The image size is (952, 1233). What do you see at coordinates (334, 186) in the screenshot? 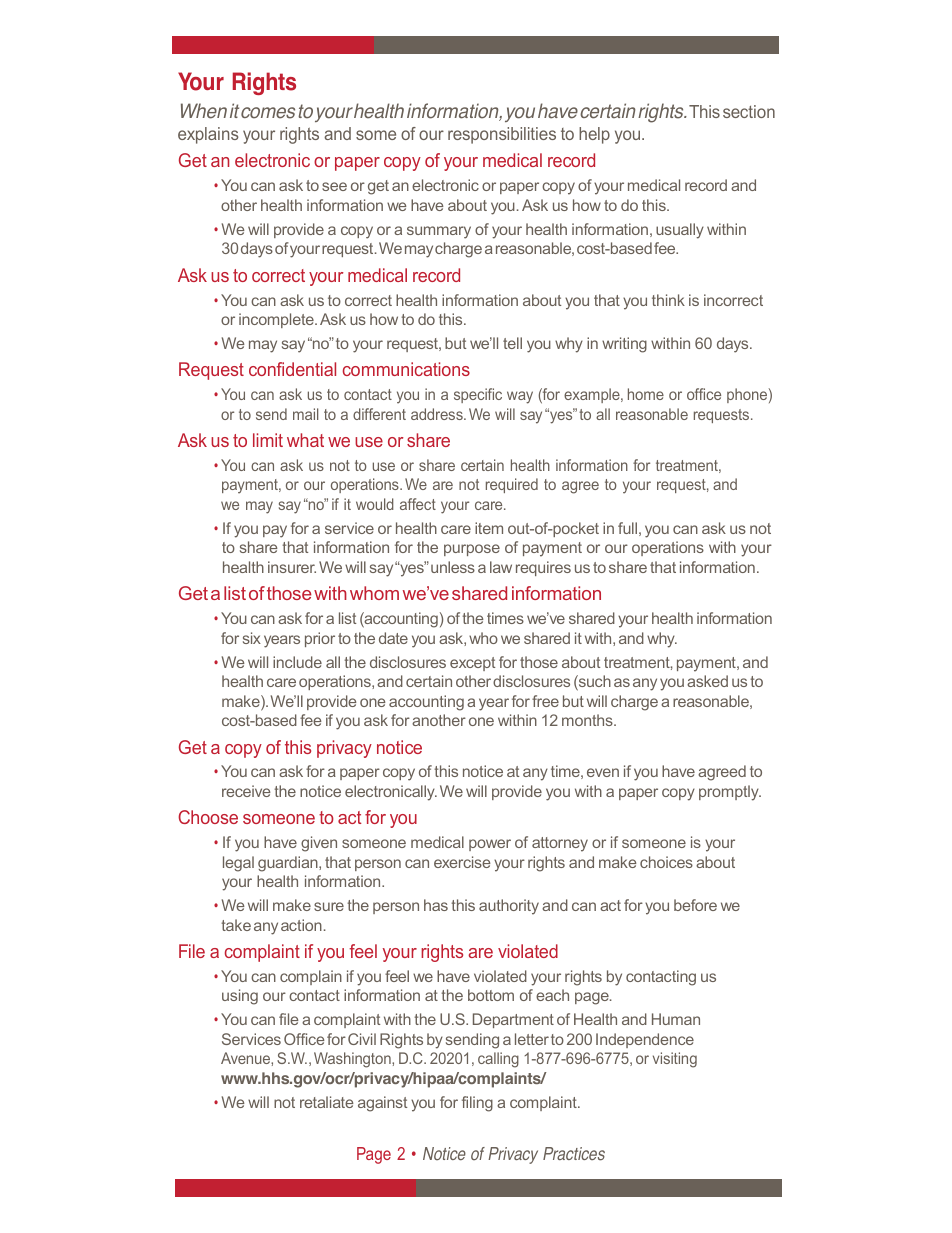
I see `see` at bounding box center [334, 186].
